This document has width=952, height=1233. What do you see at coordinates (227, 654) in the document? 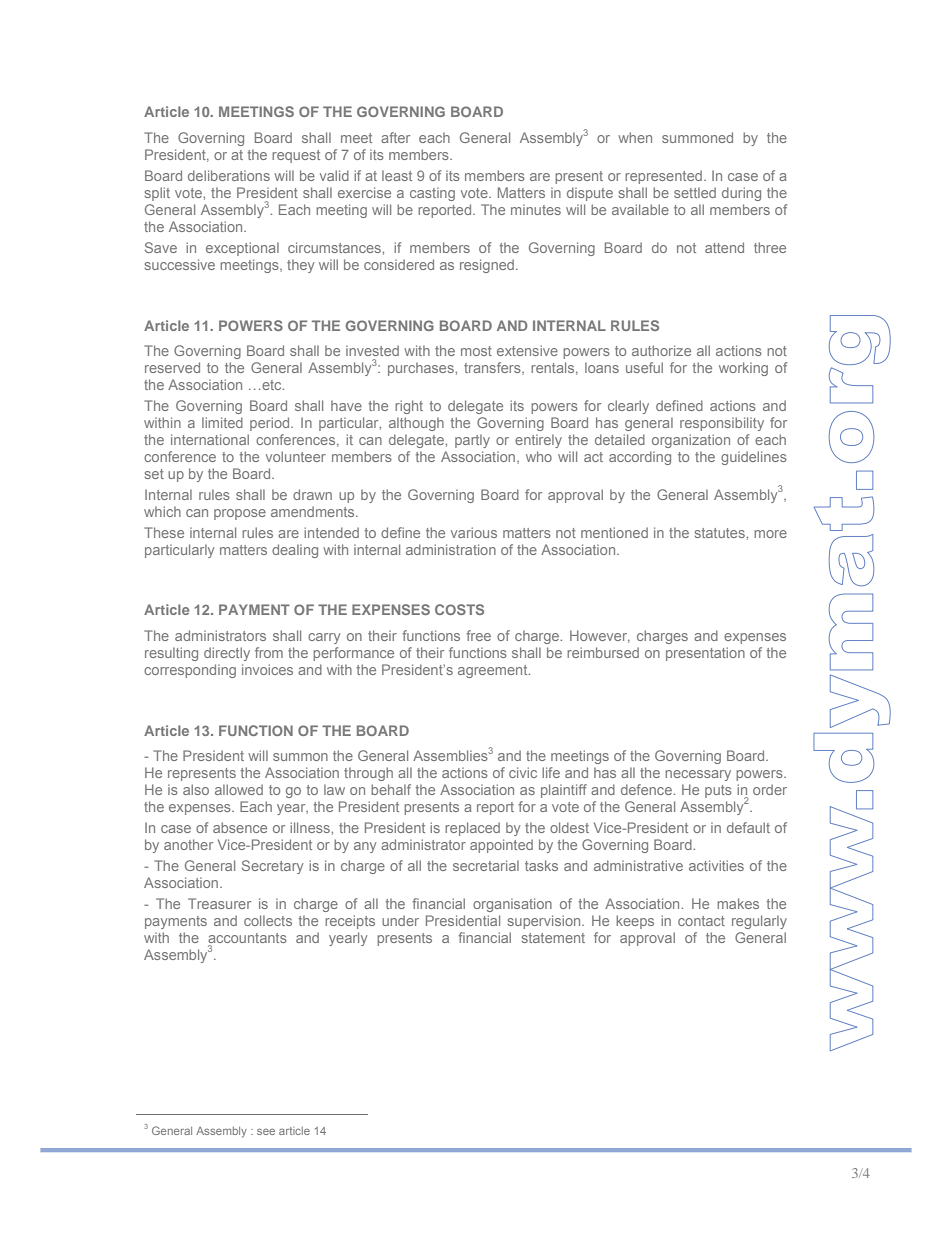
I see `directly` at bounding box center [227, 654].
